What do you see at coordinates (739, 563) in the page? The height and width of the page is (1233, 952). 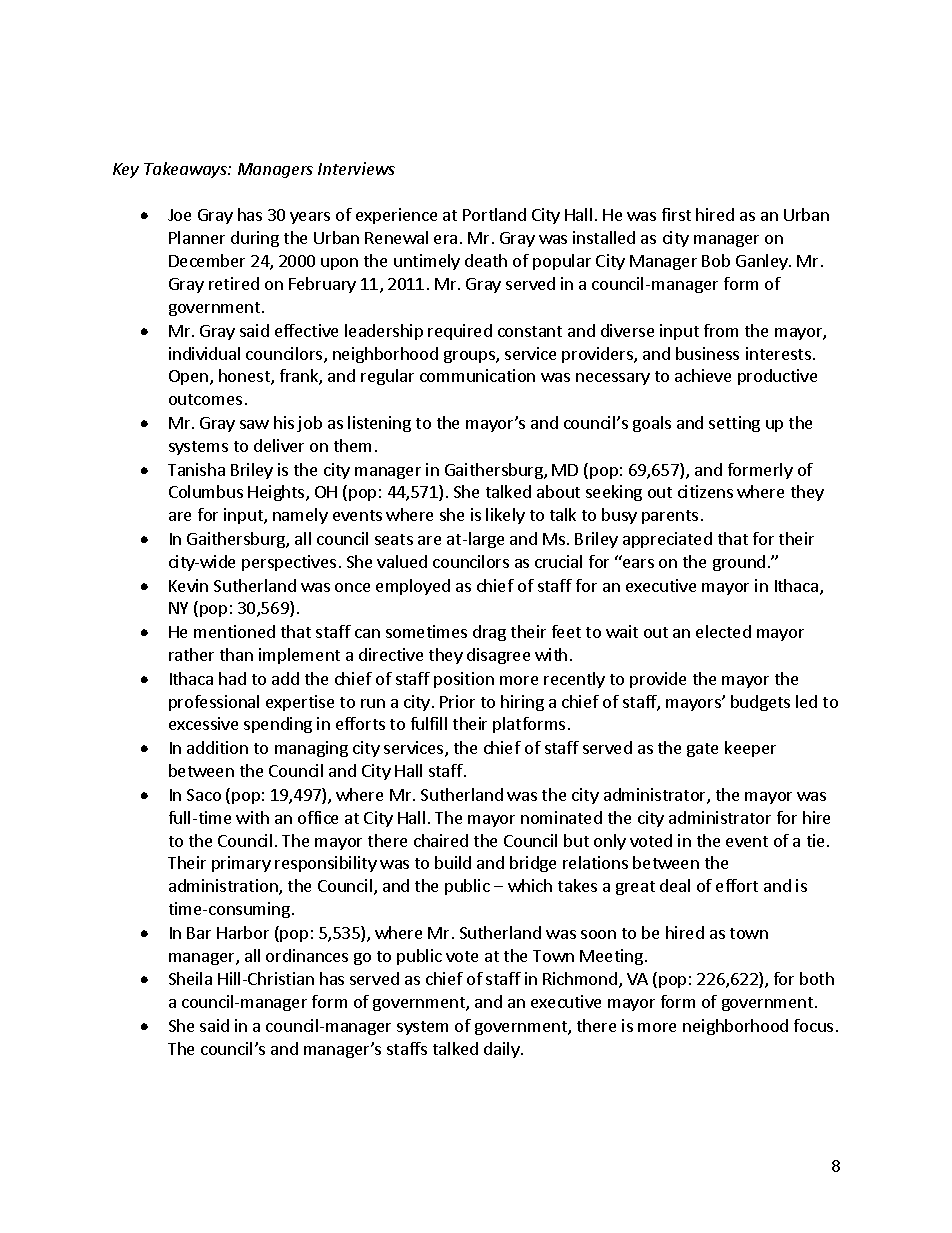 I see `ground` at bounding box center [739, 563].
